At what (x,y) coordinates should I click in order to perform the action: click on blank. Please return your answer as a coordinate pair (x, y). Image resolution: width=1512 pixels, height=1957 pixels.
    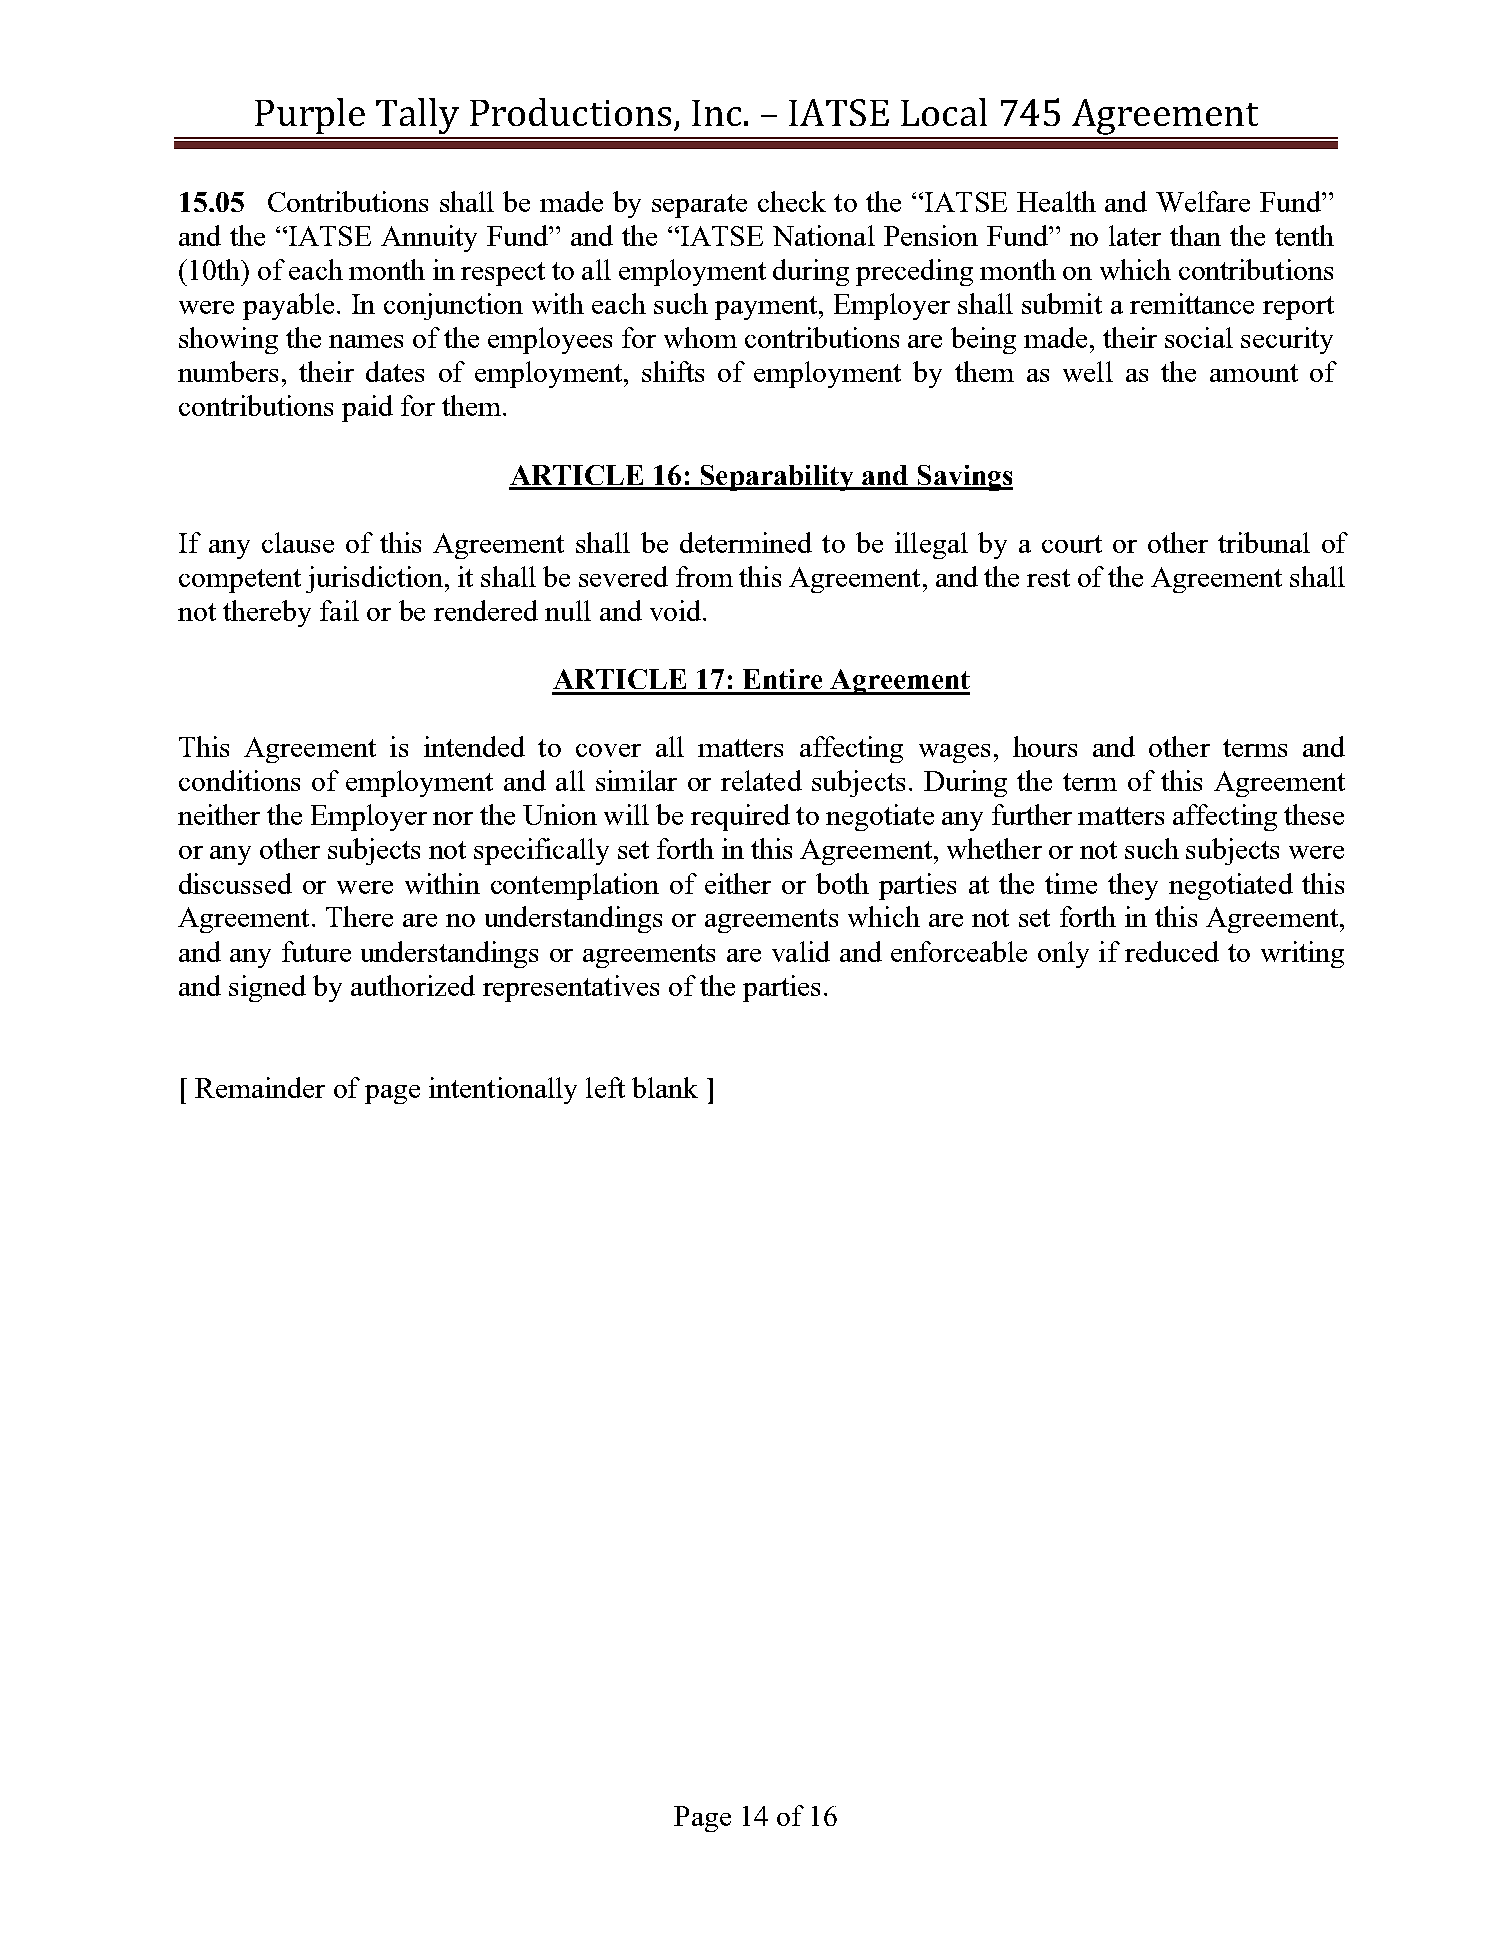
    Looking at the image, I should click on (665, 1087).
